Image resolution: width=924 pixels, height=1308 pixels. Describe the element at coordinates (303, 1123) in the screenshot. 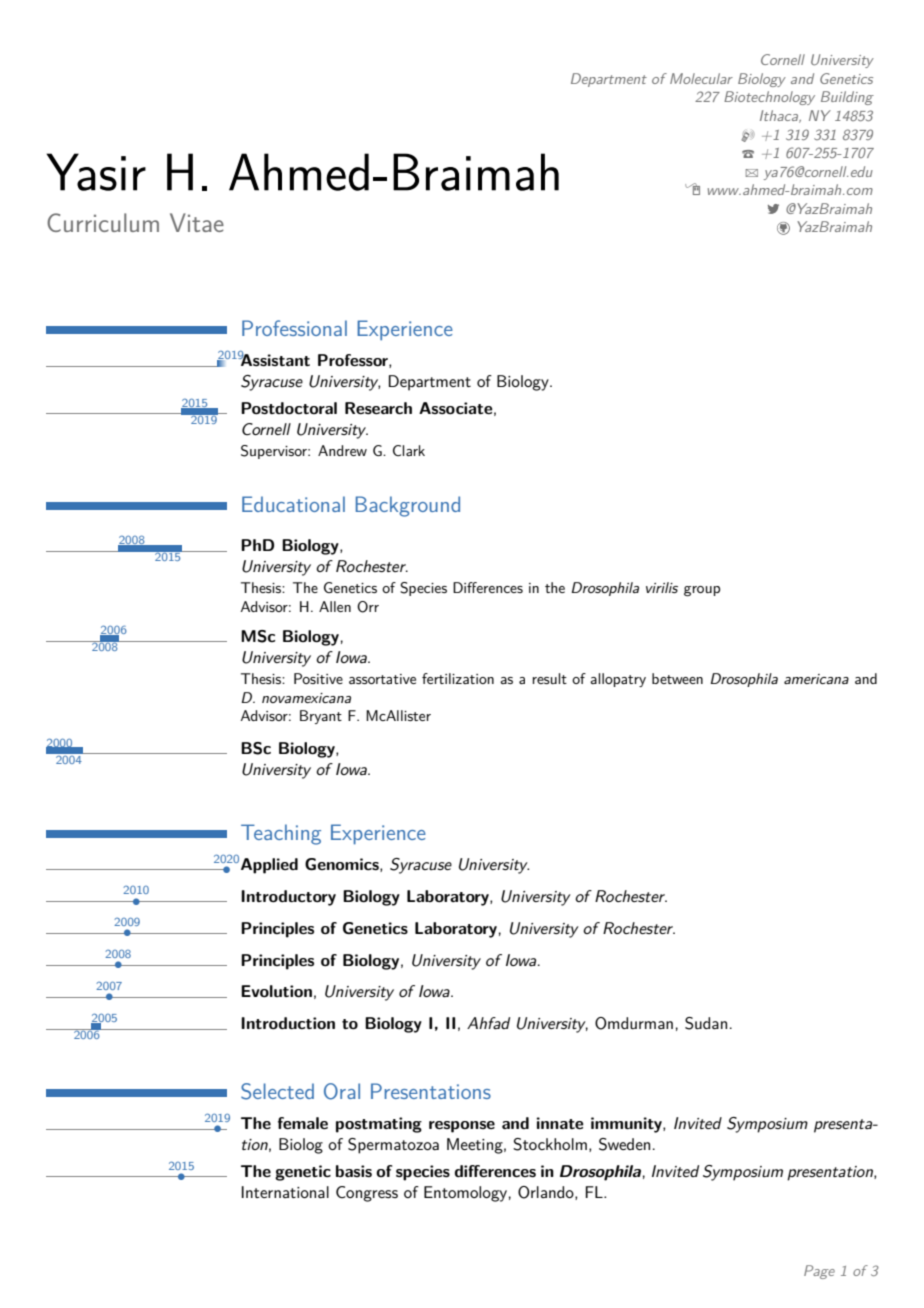

I see `female` at that location.
